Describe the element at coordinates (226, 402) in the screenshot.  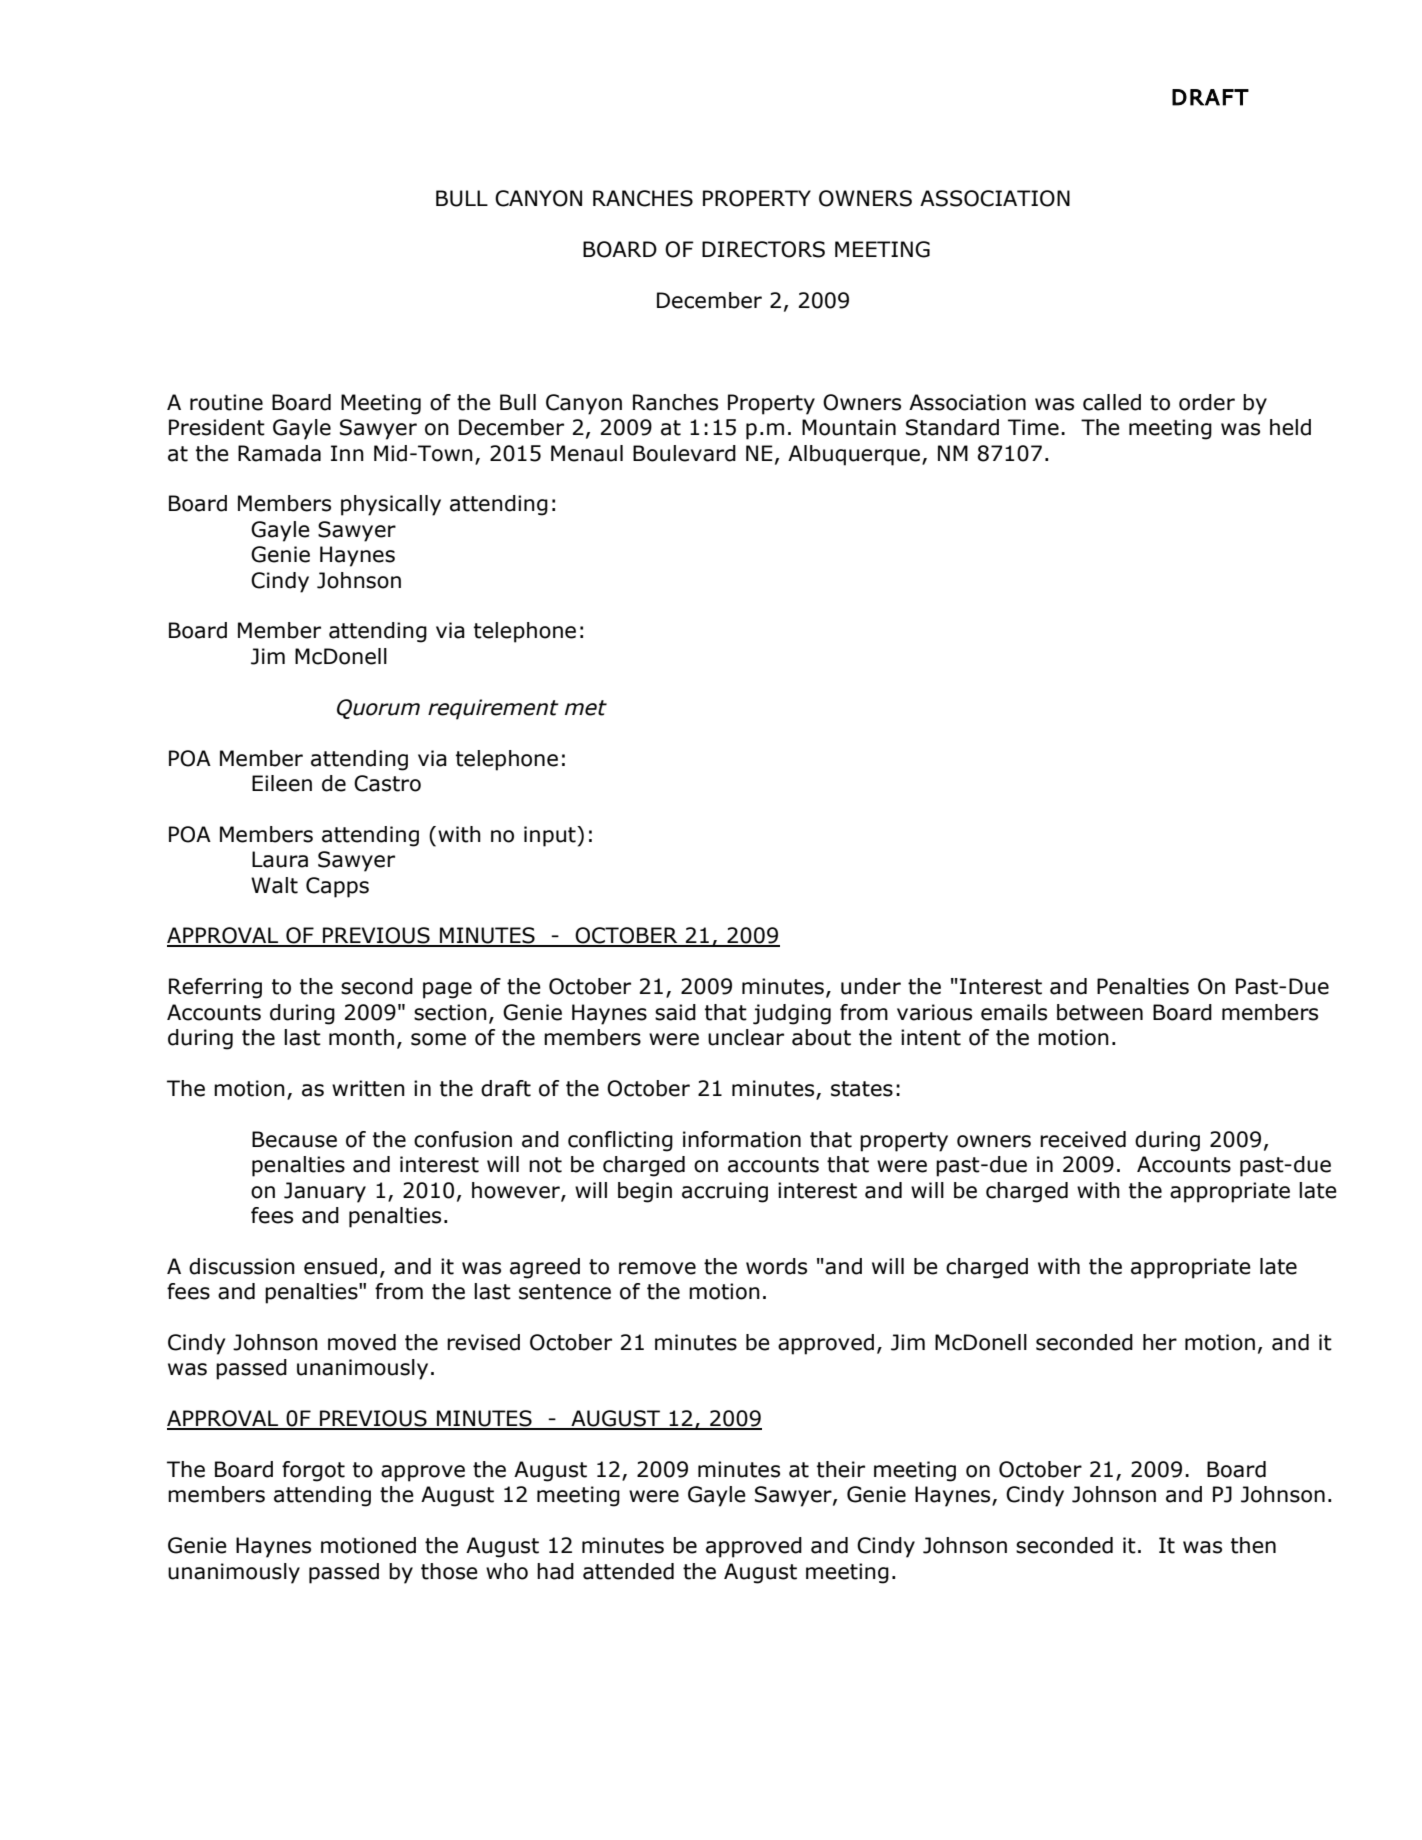
I see `routine` at that location.
